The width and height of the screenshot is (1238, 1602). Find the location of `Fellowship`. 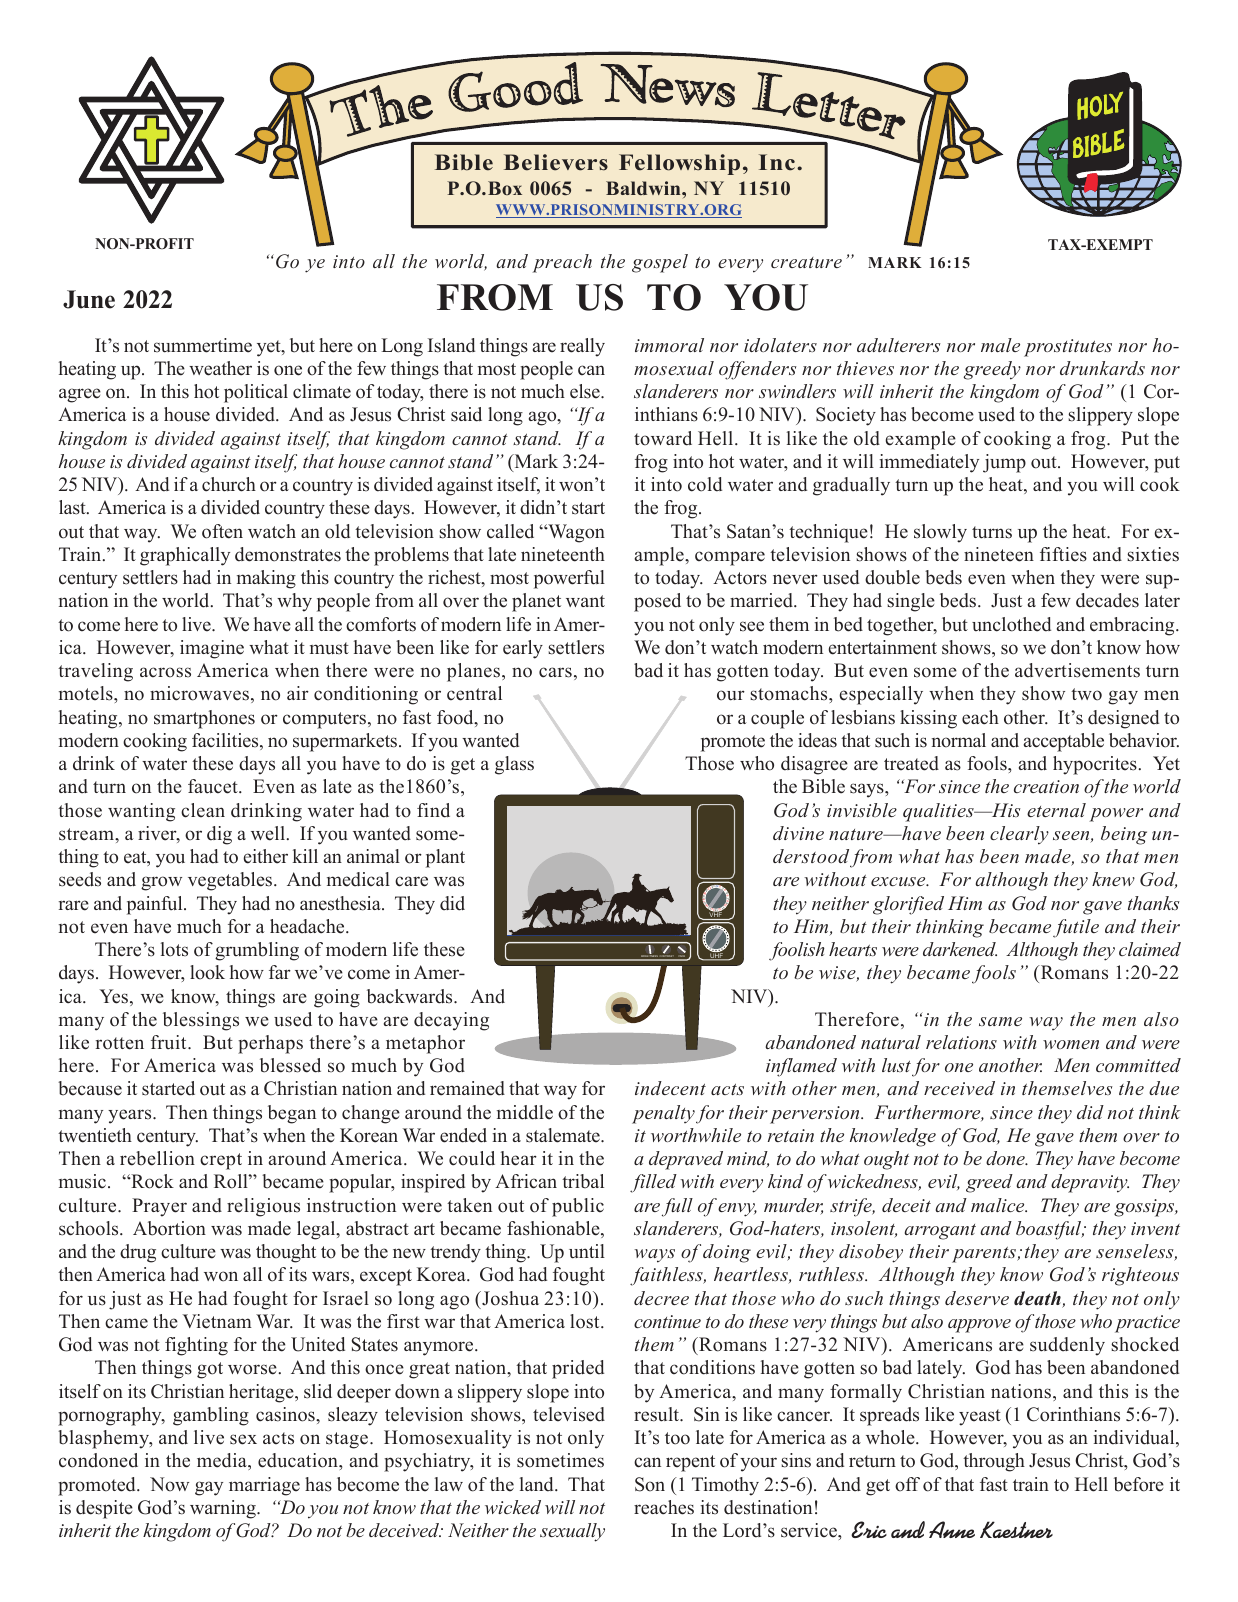

Fellowship is located at coordinates (679, 164).
